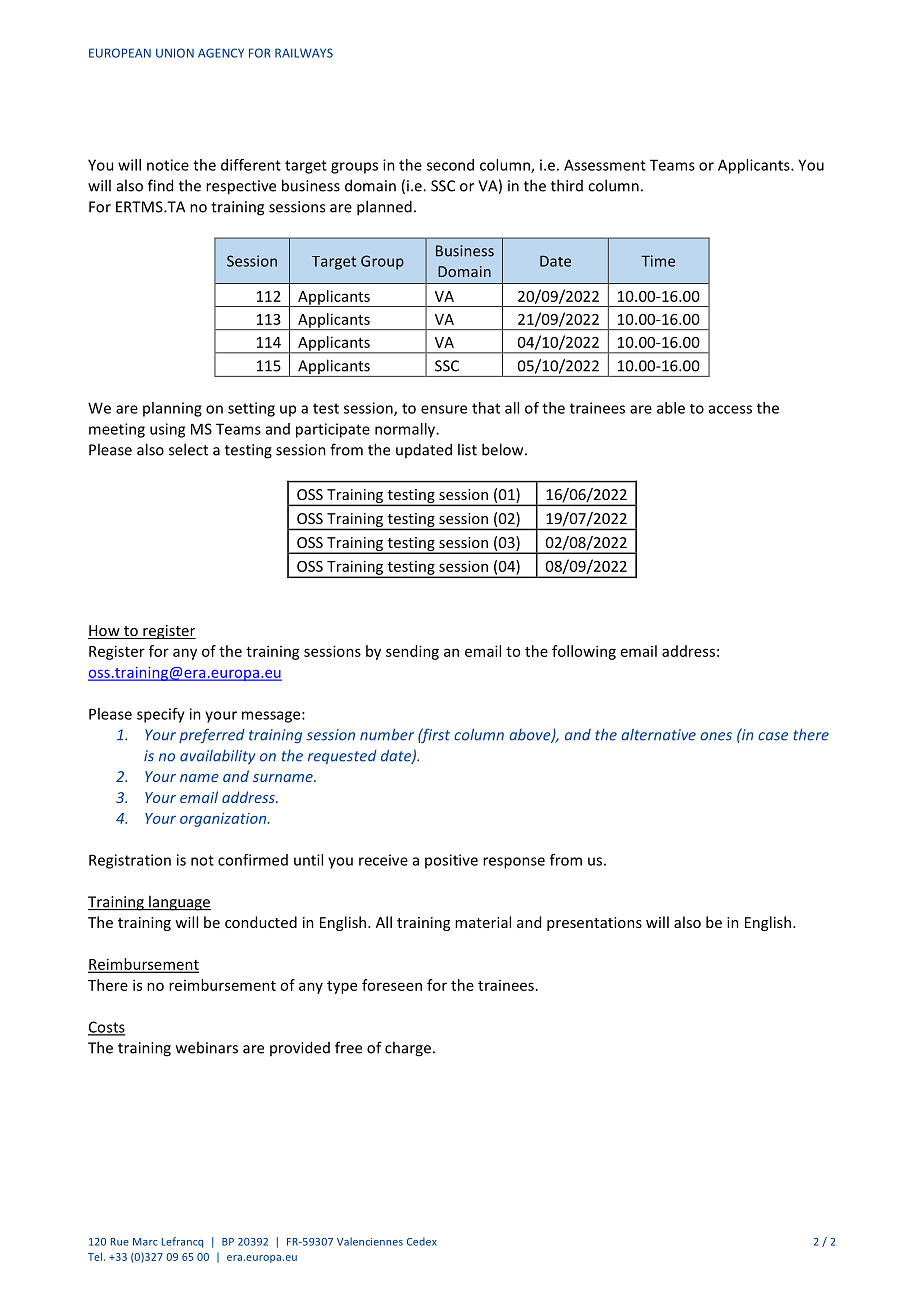 The height and width of the page is (1308, 924). What do you see at coordinates (716, 736) in the page?
I see `ones` at bounding box center [716, 736].
